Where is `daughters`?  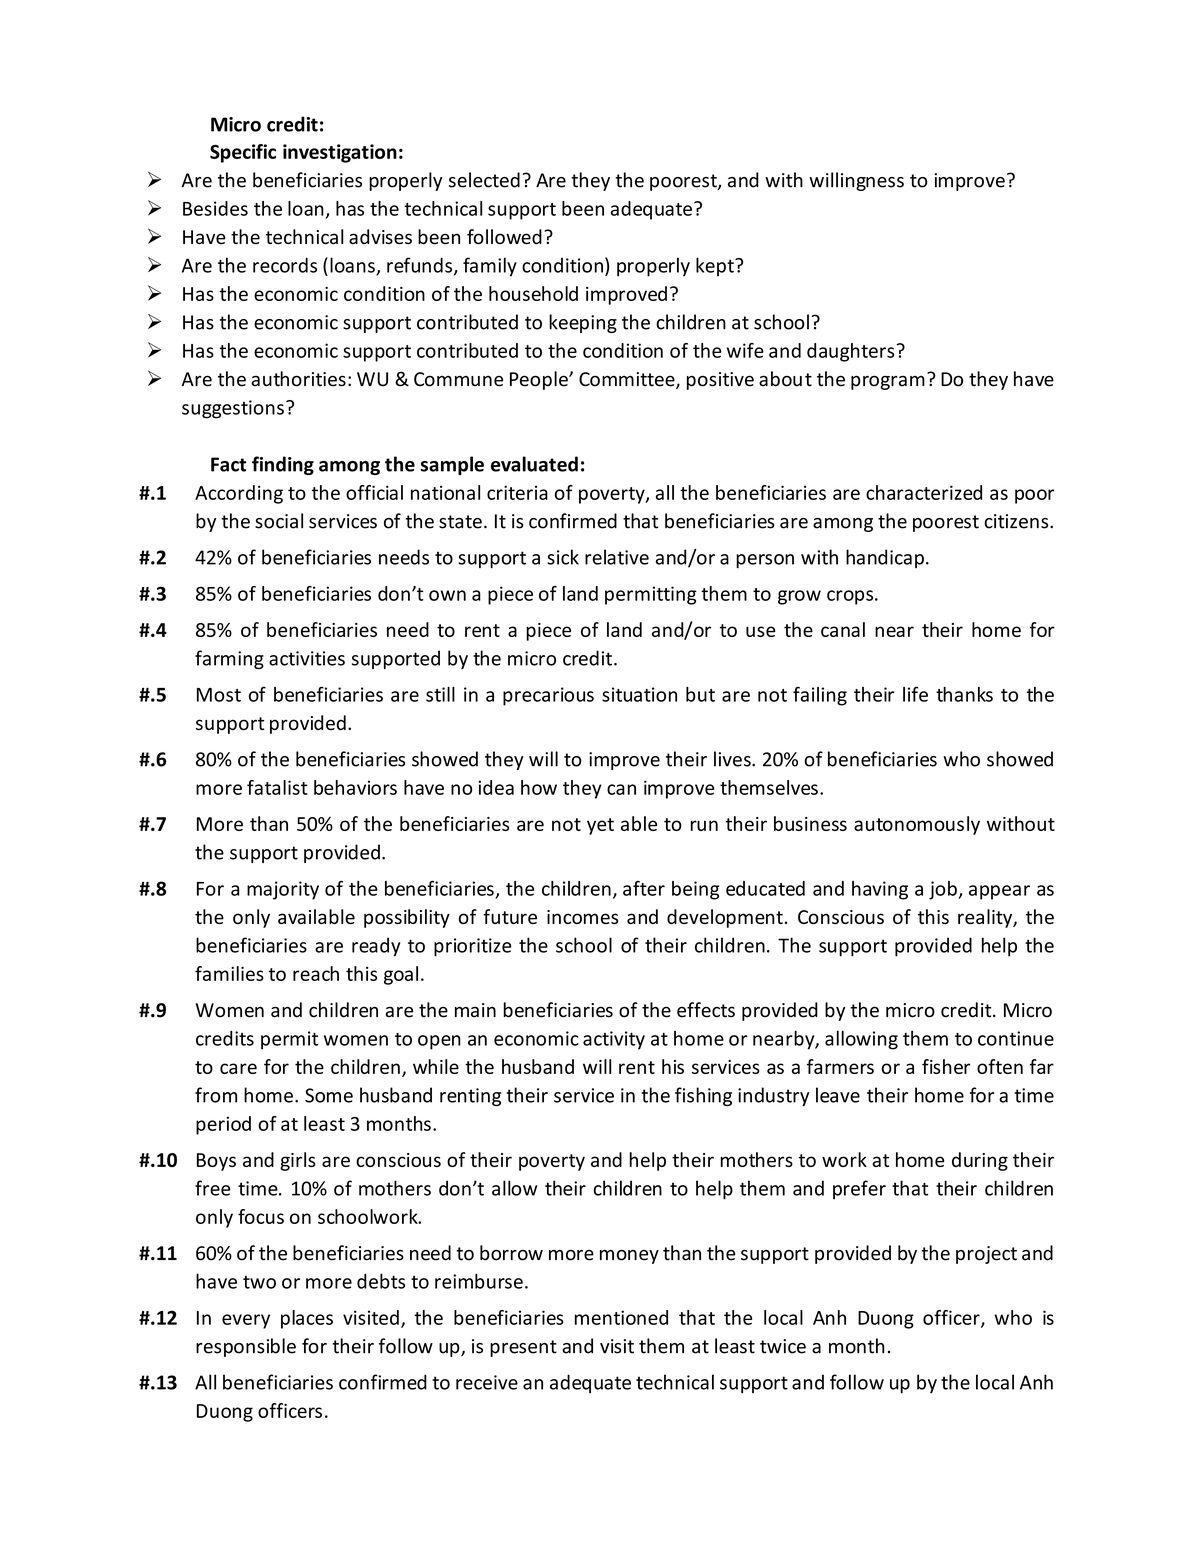 daughters is located at coordinates (850, 352).
